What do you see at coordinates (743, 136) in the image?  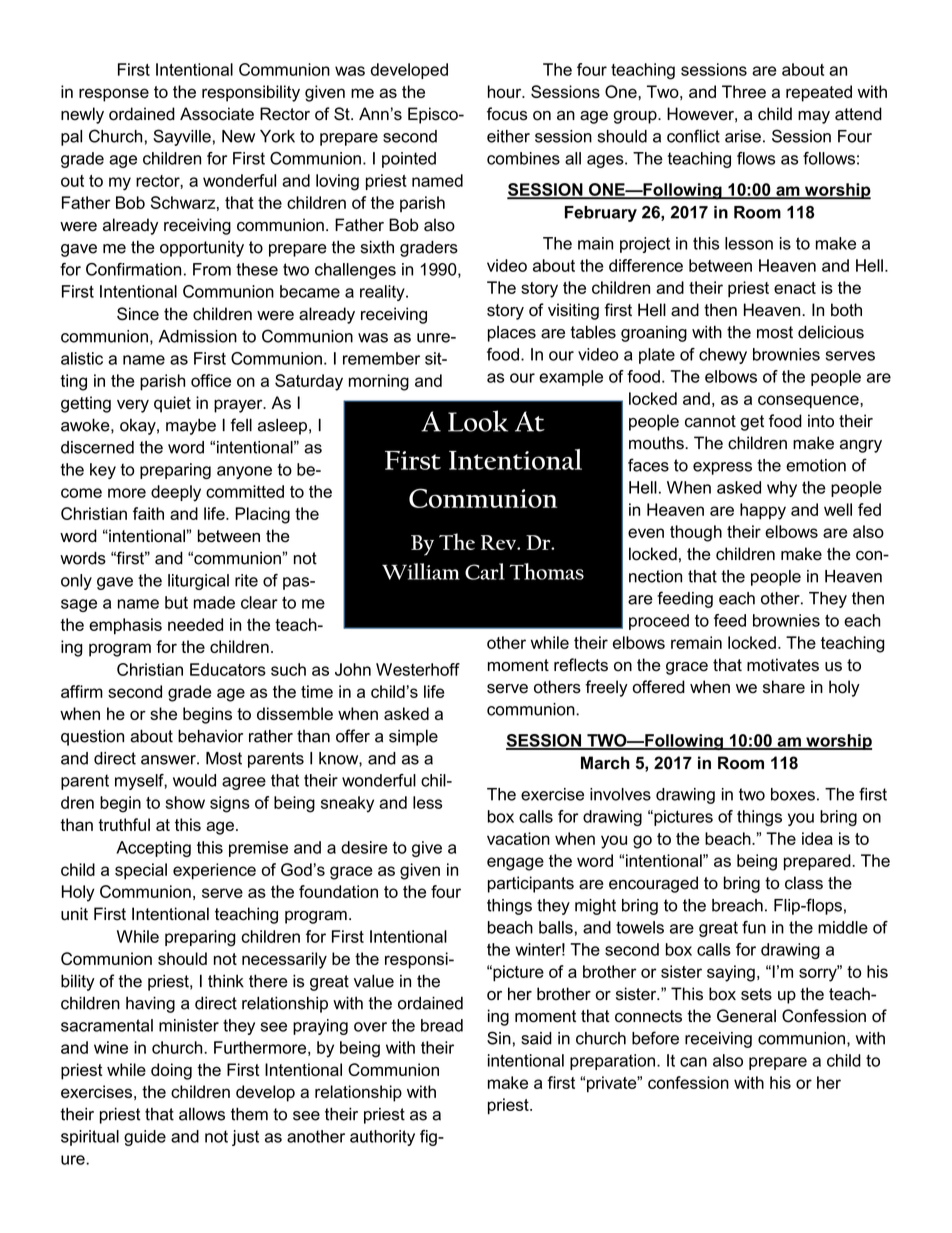 I see `arise` at bounding box center [743, 136].
